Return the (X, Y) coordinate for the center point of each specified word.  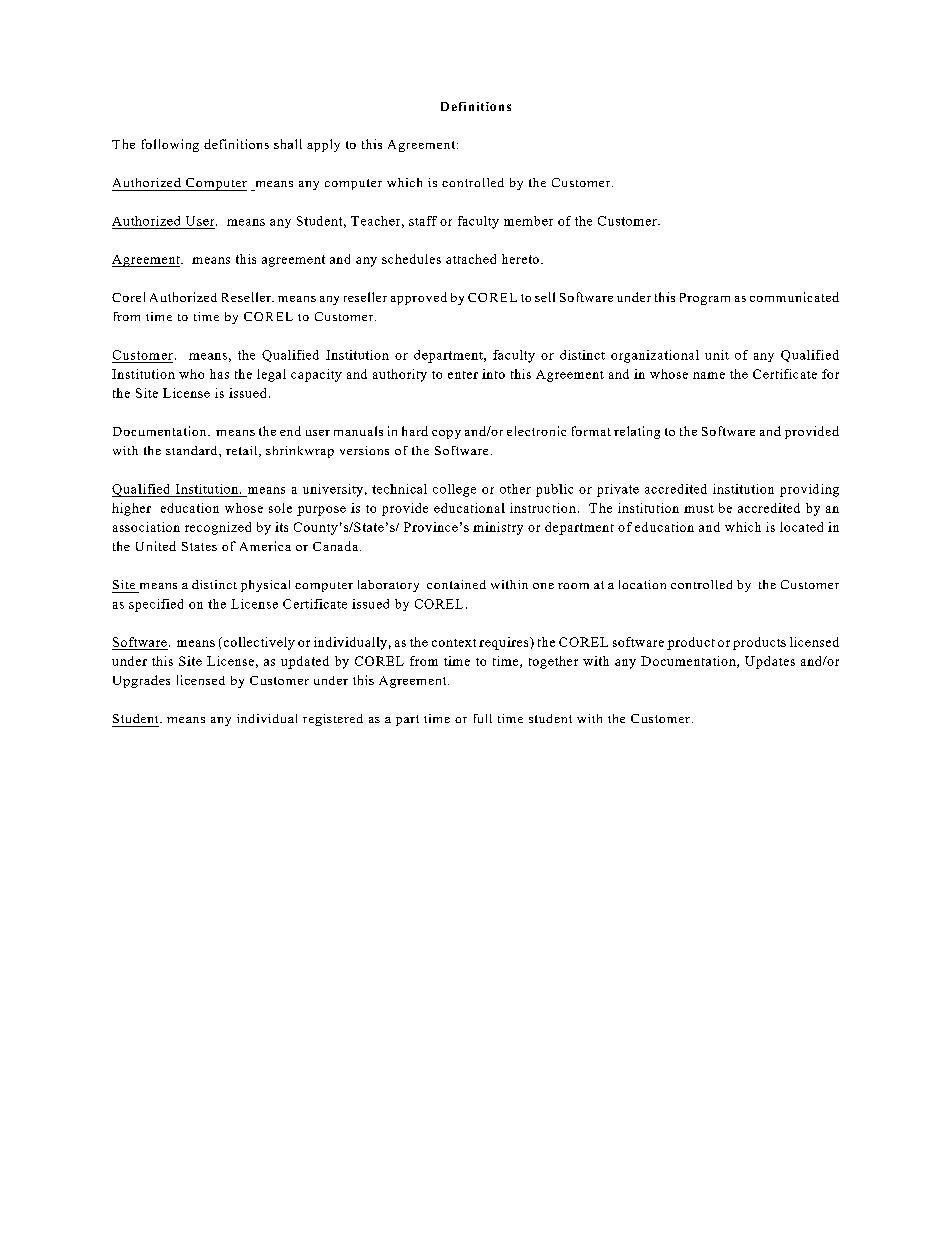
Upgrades (141, 681)
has (219, 374)
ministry (498, 528)
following (170, 145)
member (528, 221)
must (699, 509)
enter (463, 375)
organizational (655, 356)
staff (423, 221)
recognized (218, 528)
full (483, 718)
